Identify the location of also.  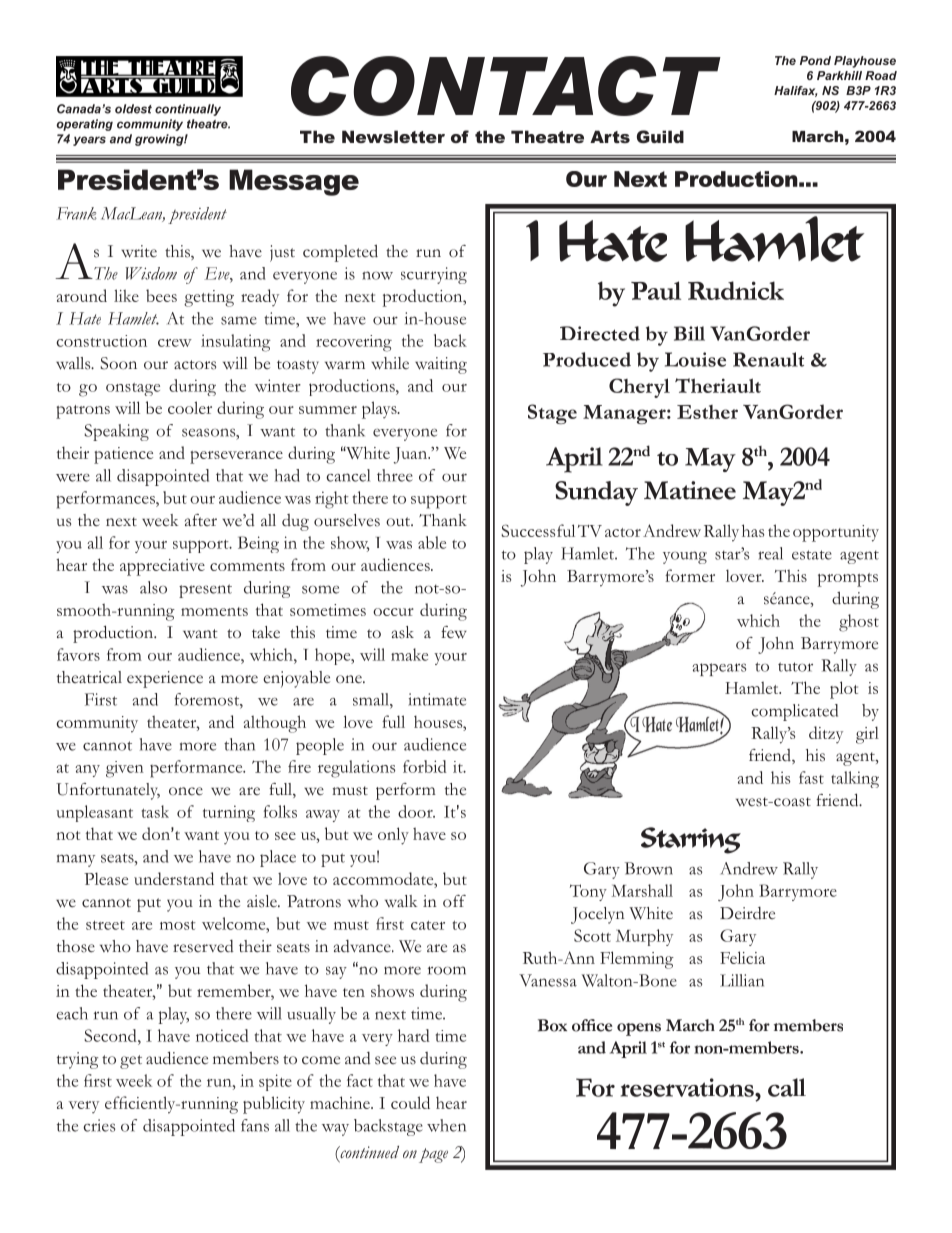
(153, 587).
